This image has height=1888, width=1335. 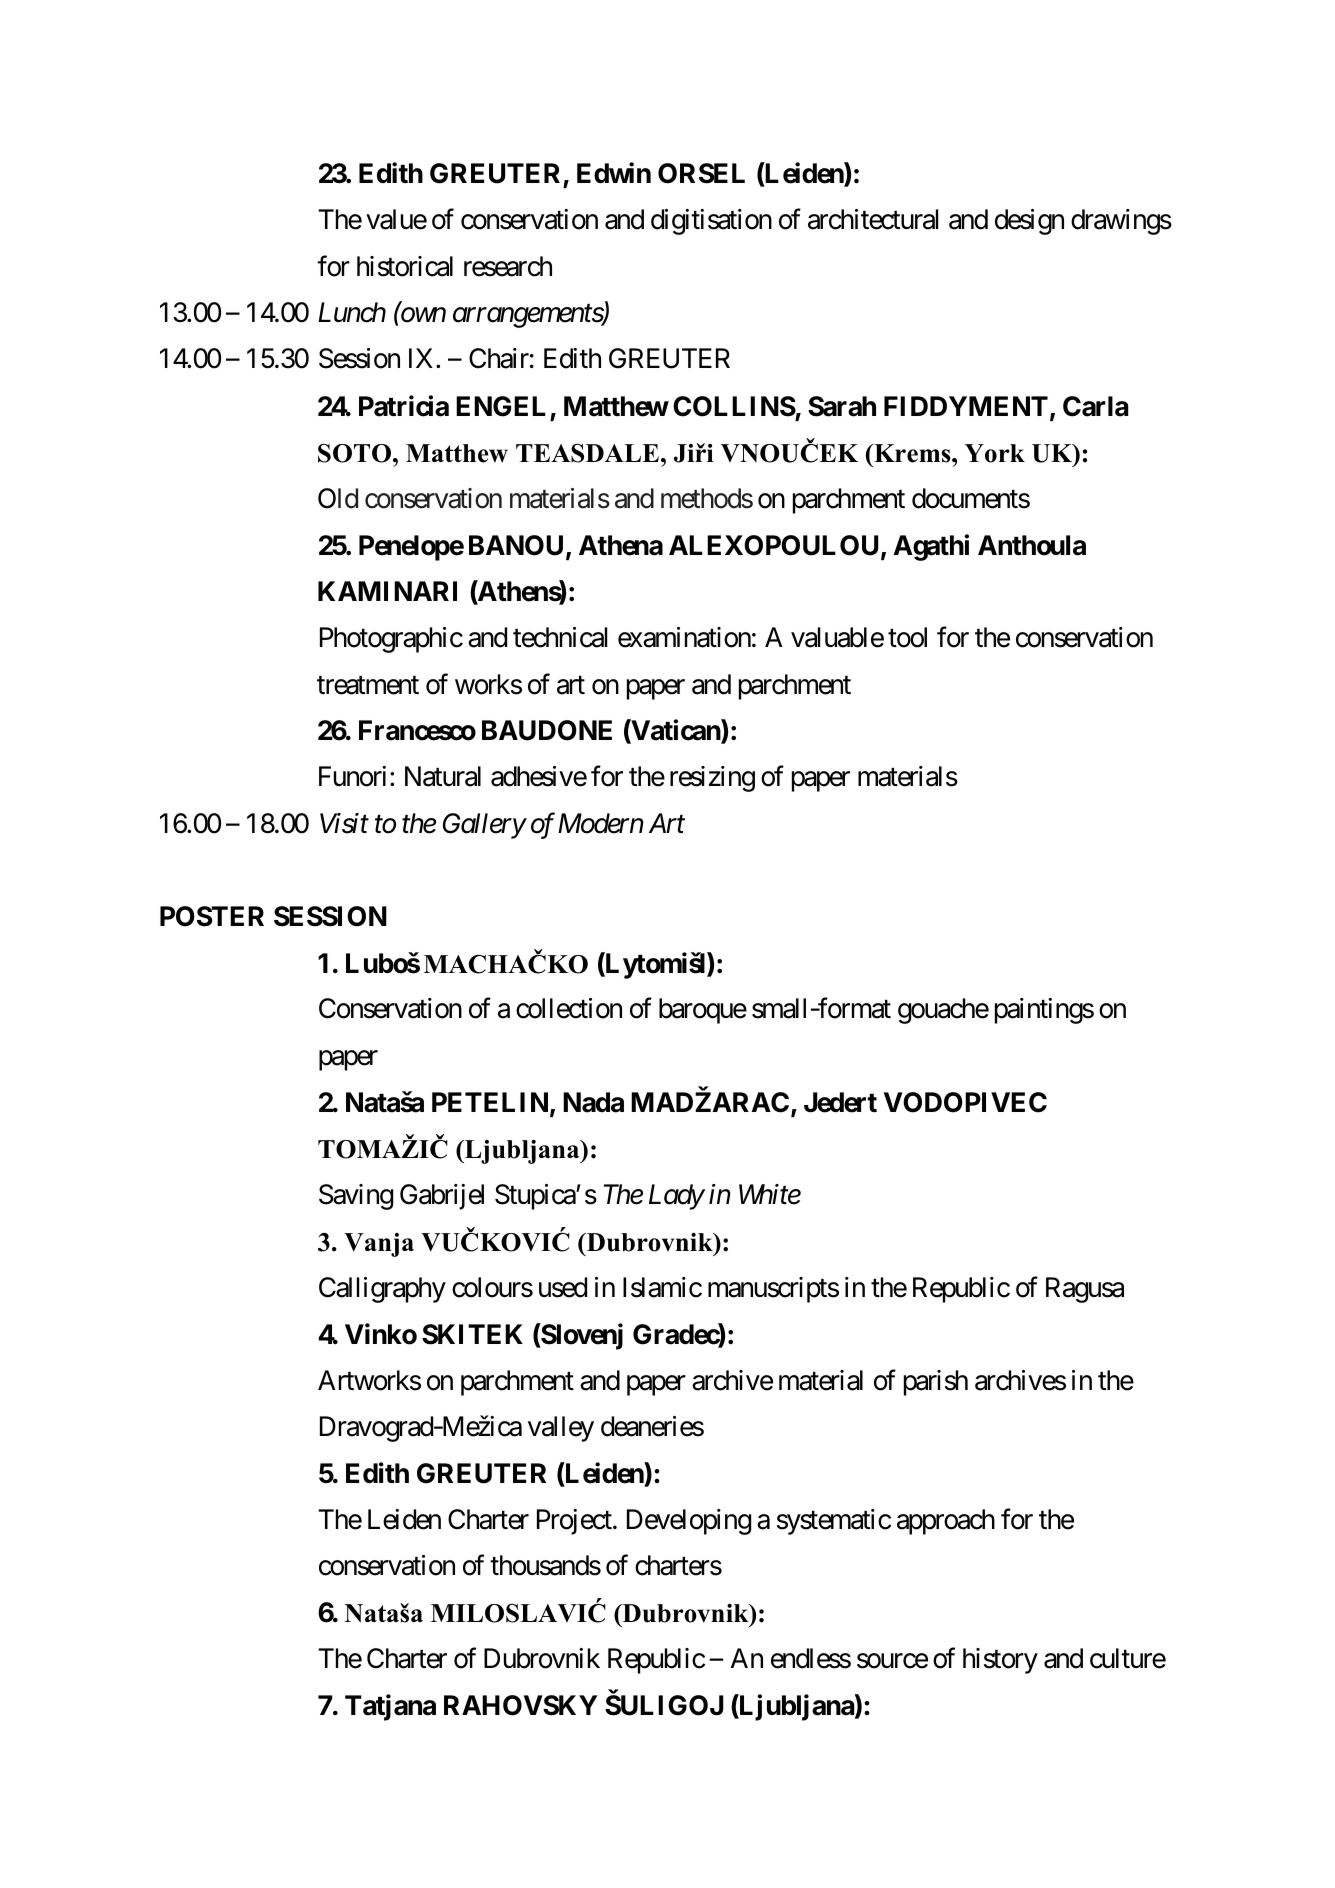 I want to click on Edwin, so click(x=614, y=173).
